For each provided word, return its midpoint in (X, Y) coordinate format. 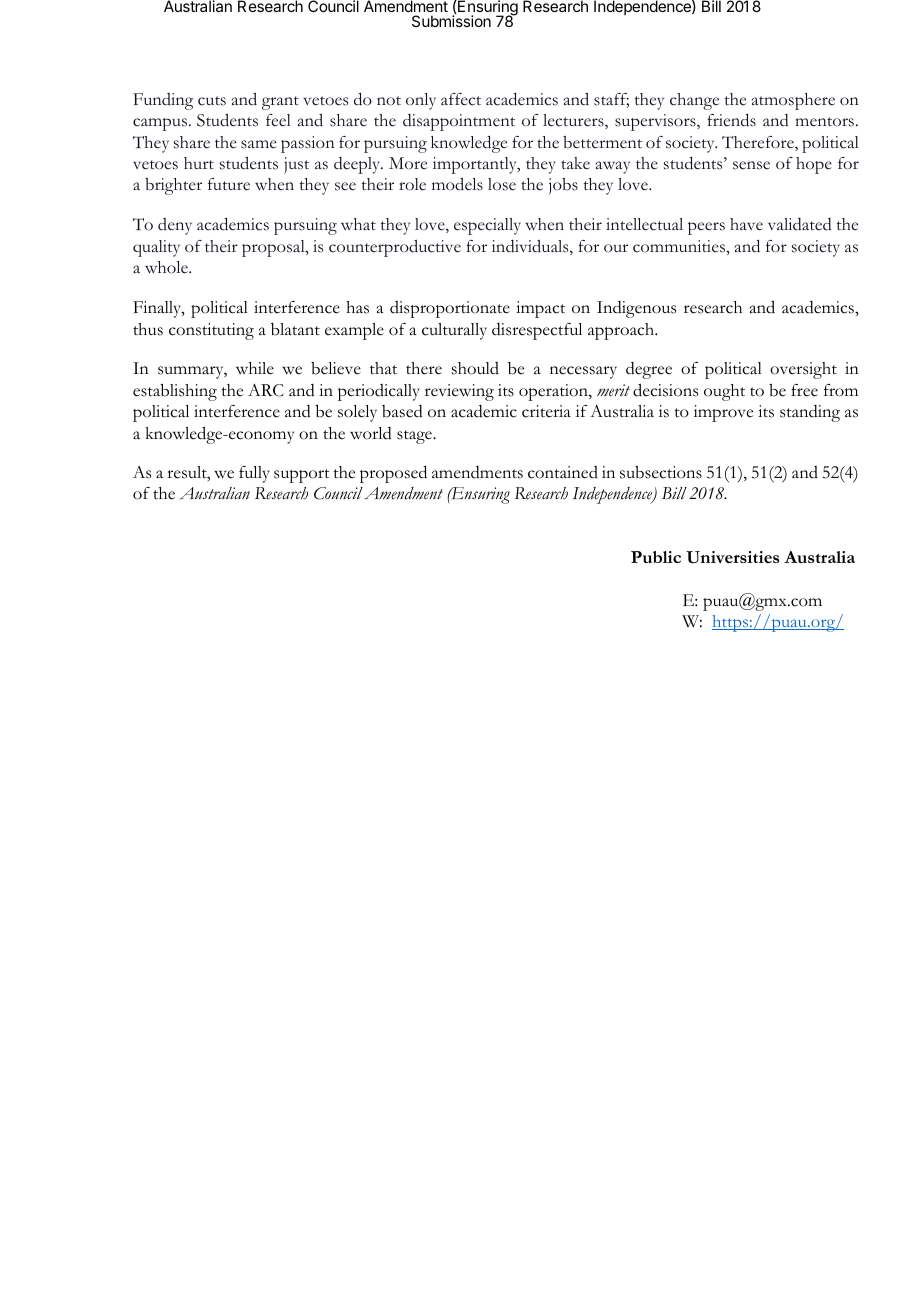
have (746, 224)
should (475, 368)
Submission (451, 21)
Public (656, 557)
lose (502, 184)
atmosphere (793, 101)
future (229, 184)
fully (254, 474)
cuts (212, 101)
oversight (803, 370)
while (255, 368)
